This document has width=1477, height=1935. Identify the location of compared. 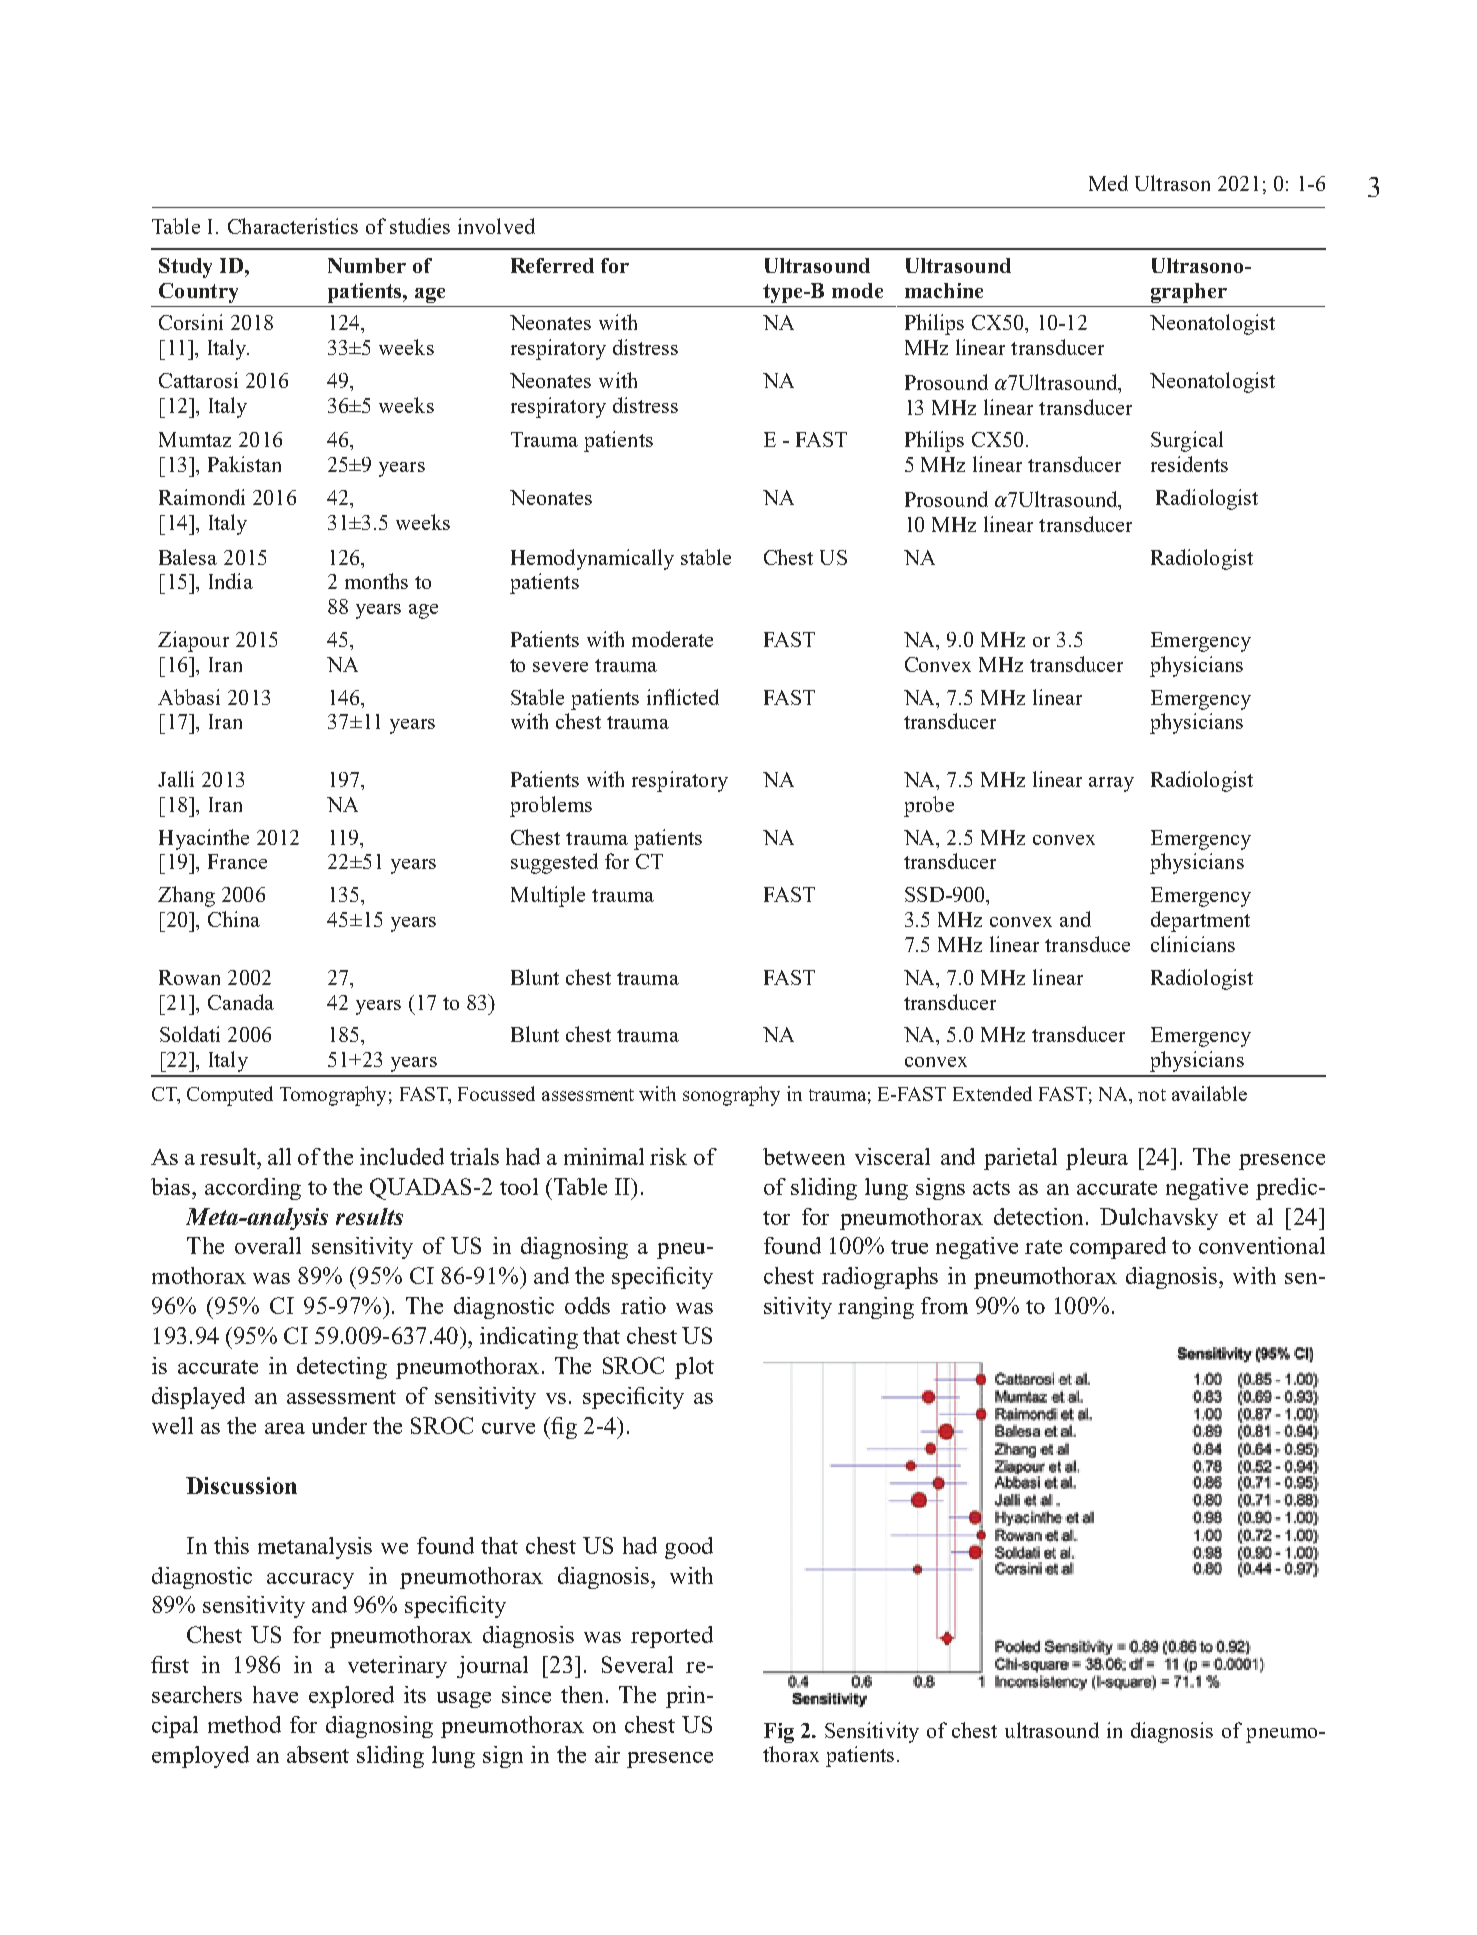
(1118, 1248).
